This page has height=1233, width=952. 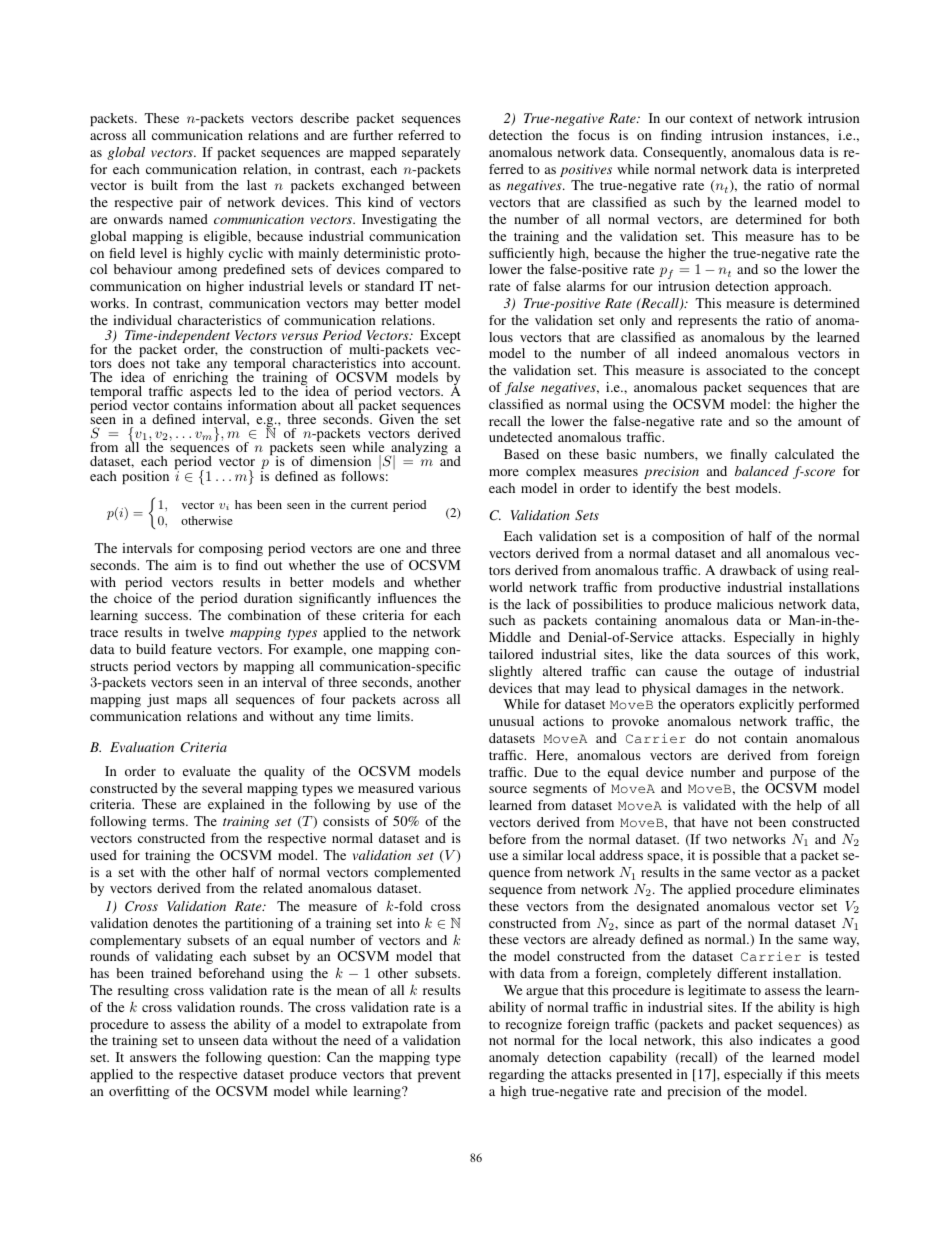 I want to click on answers, so click(x=153, y=1058).
